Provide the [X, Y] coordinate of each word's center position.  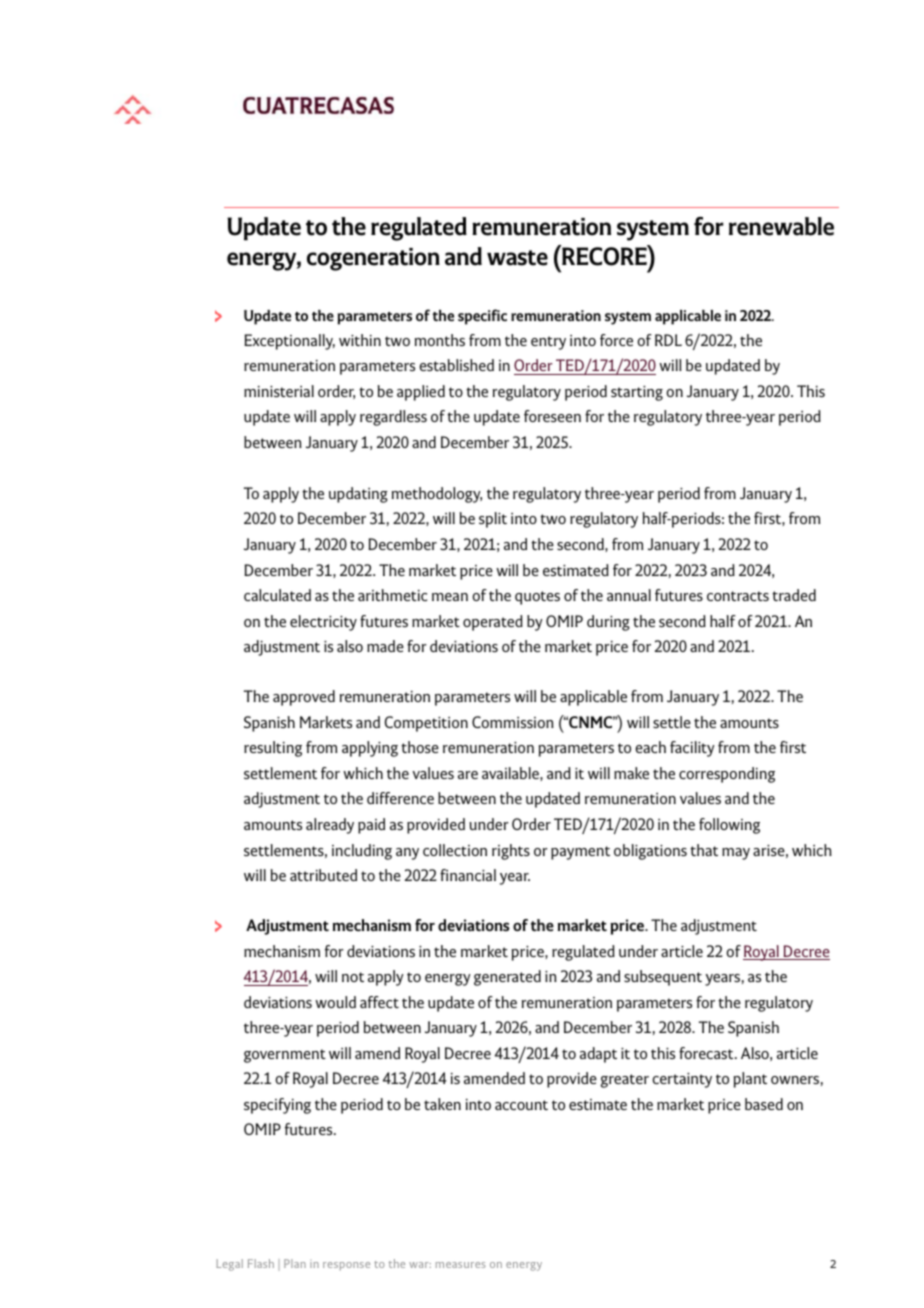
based [764, 1104]
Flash [261, 1263]
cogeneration [373, 259]
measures [461, 1265]
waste [517, 258]
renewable [781, 226]
